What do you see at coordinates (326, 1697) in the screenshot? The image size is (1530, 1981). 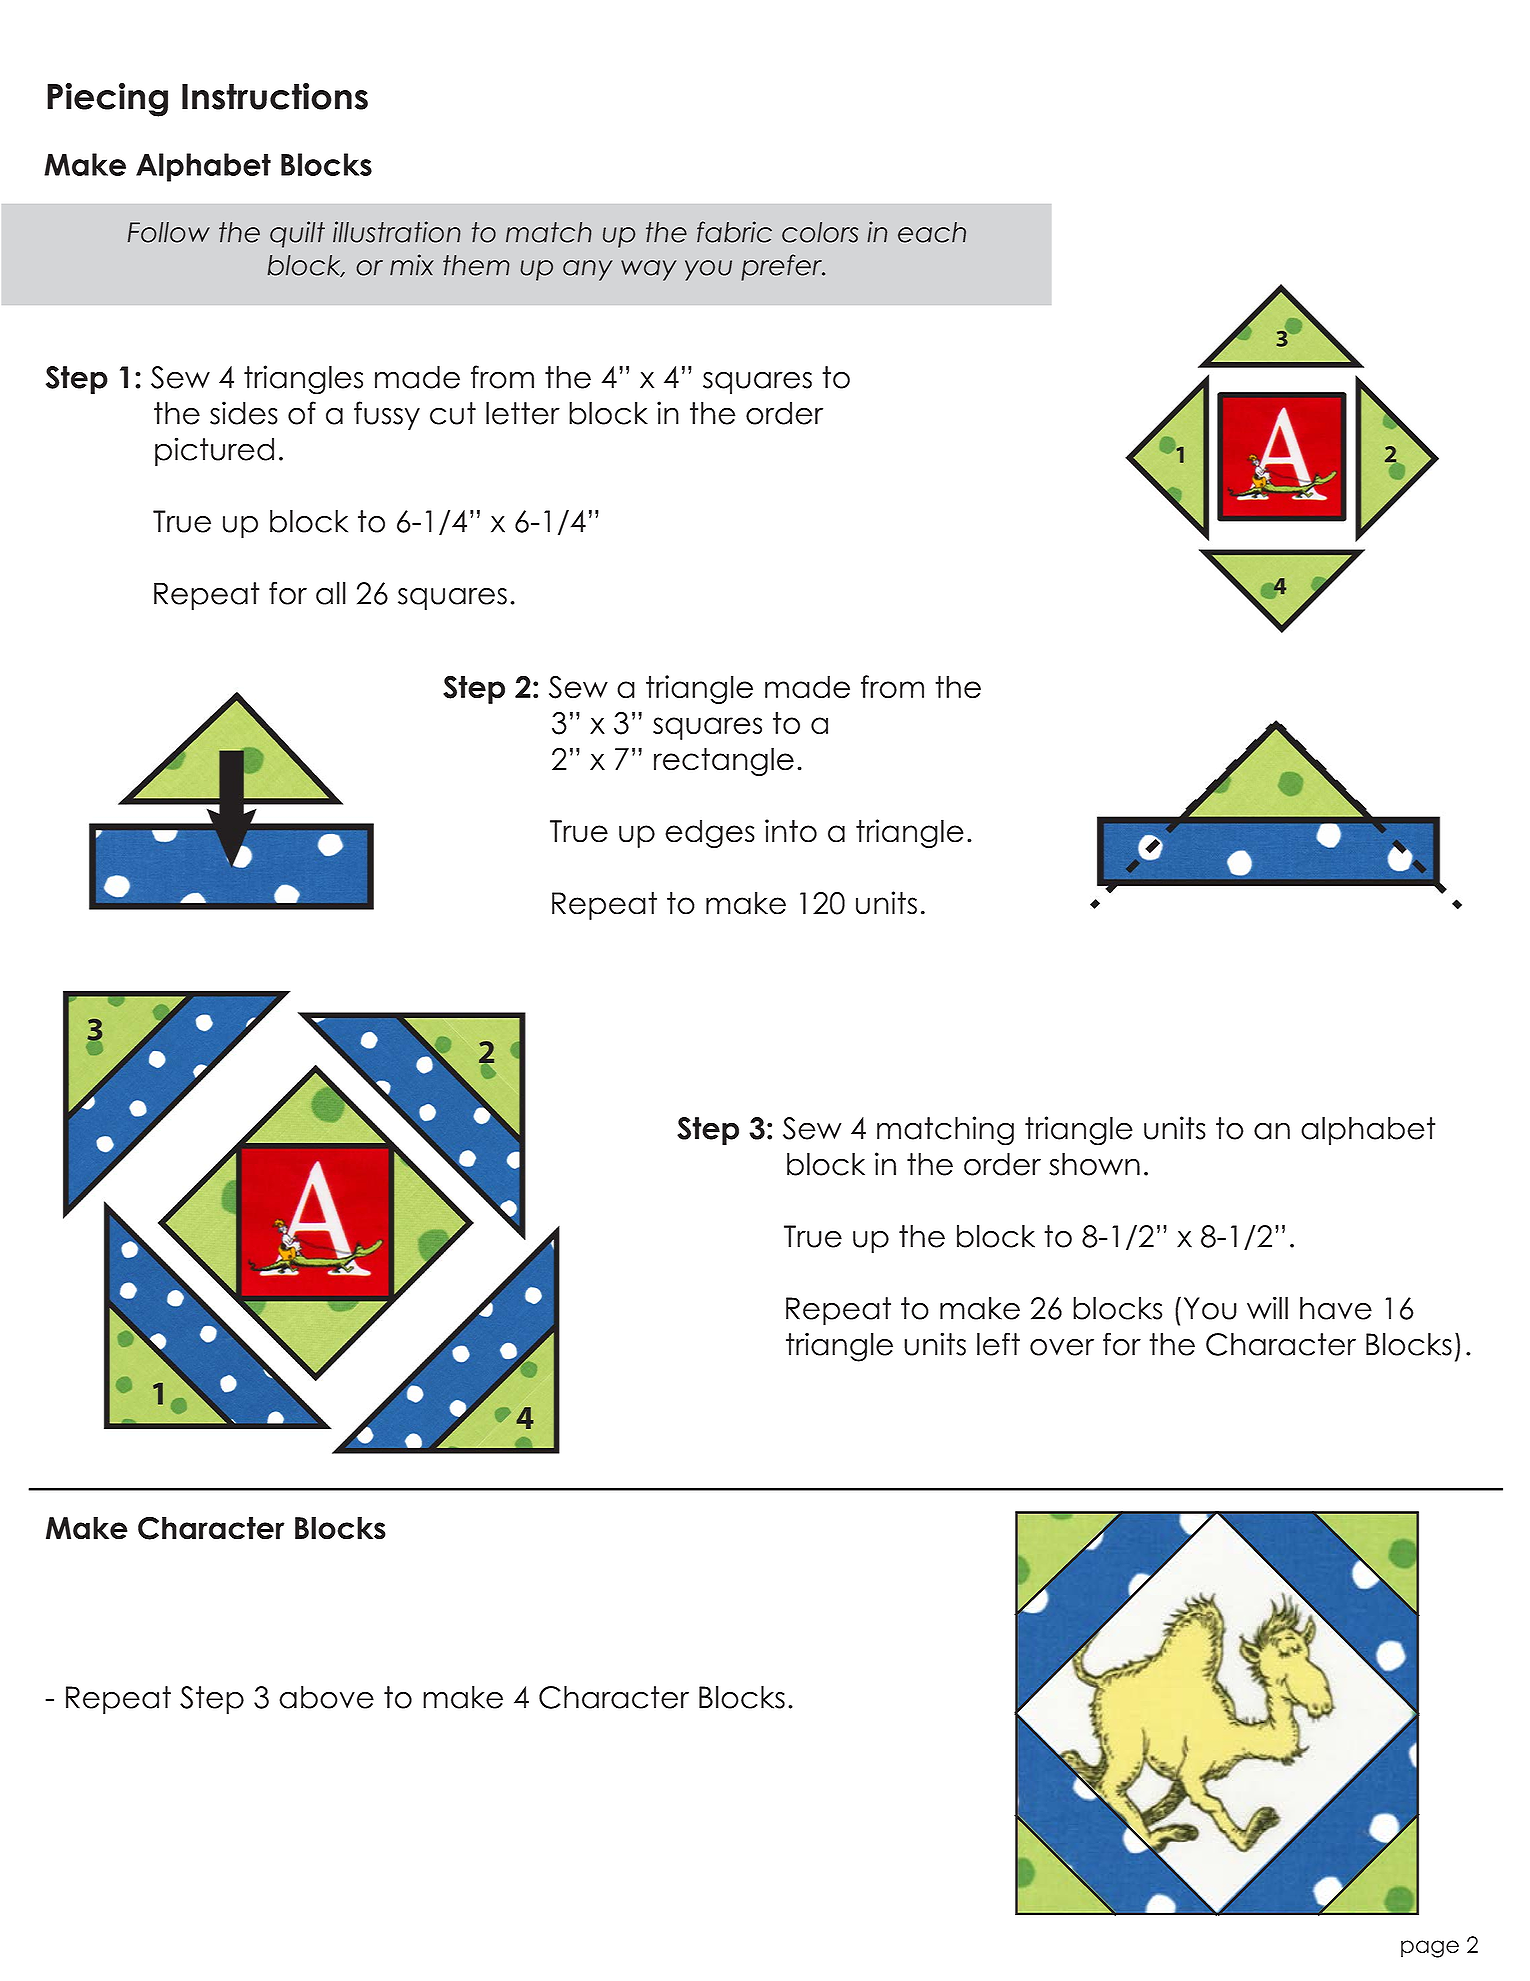 I see `above` at bounding box center [326, 1697].
